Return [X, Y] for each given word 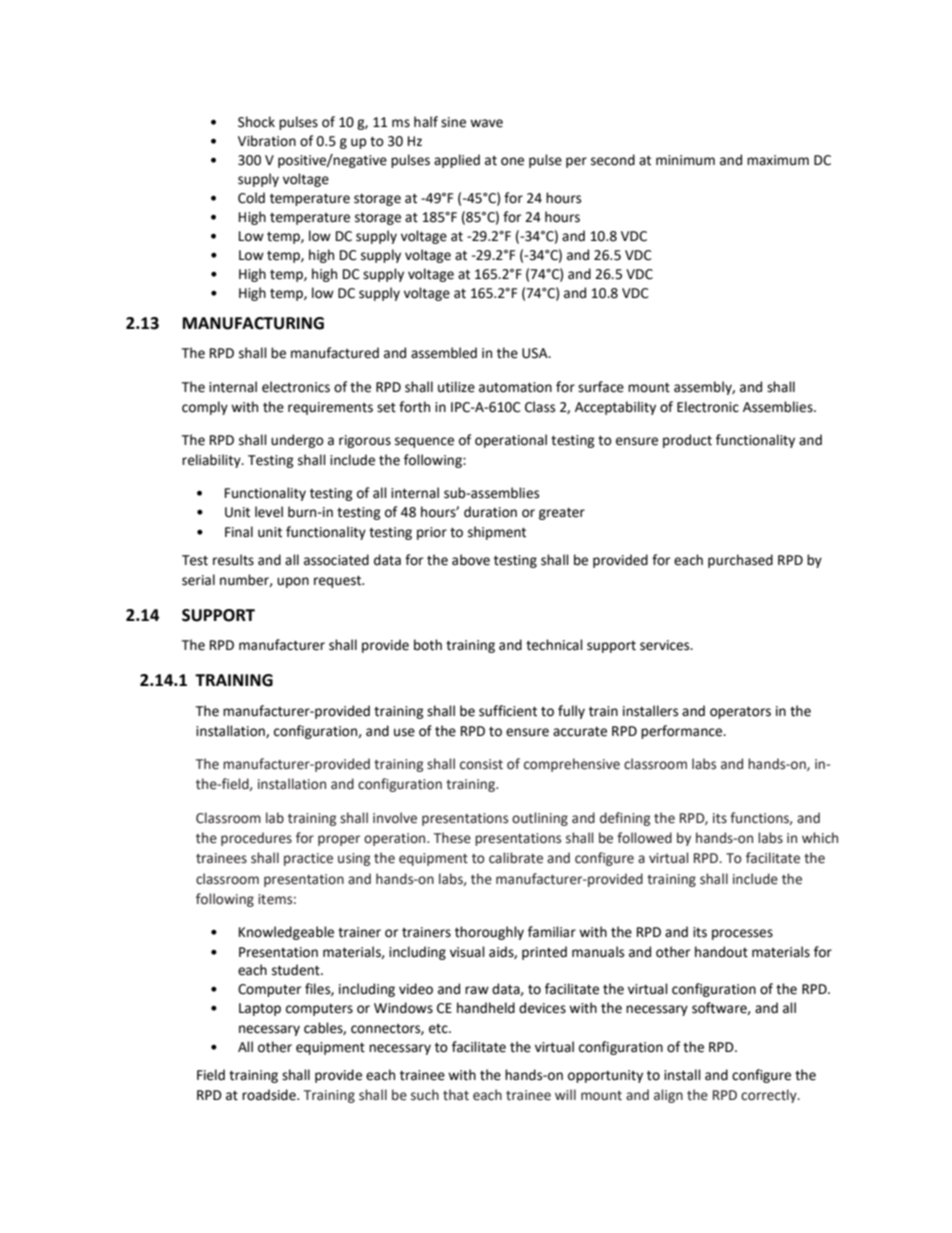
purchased [740, 561]
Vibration [267, 141]
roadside [270, 1095]
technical [554, 645]
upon [293, 582]
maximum [778, 160]
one [512, 161]
